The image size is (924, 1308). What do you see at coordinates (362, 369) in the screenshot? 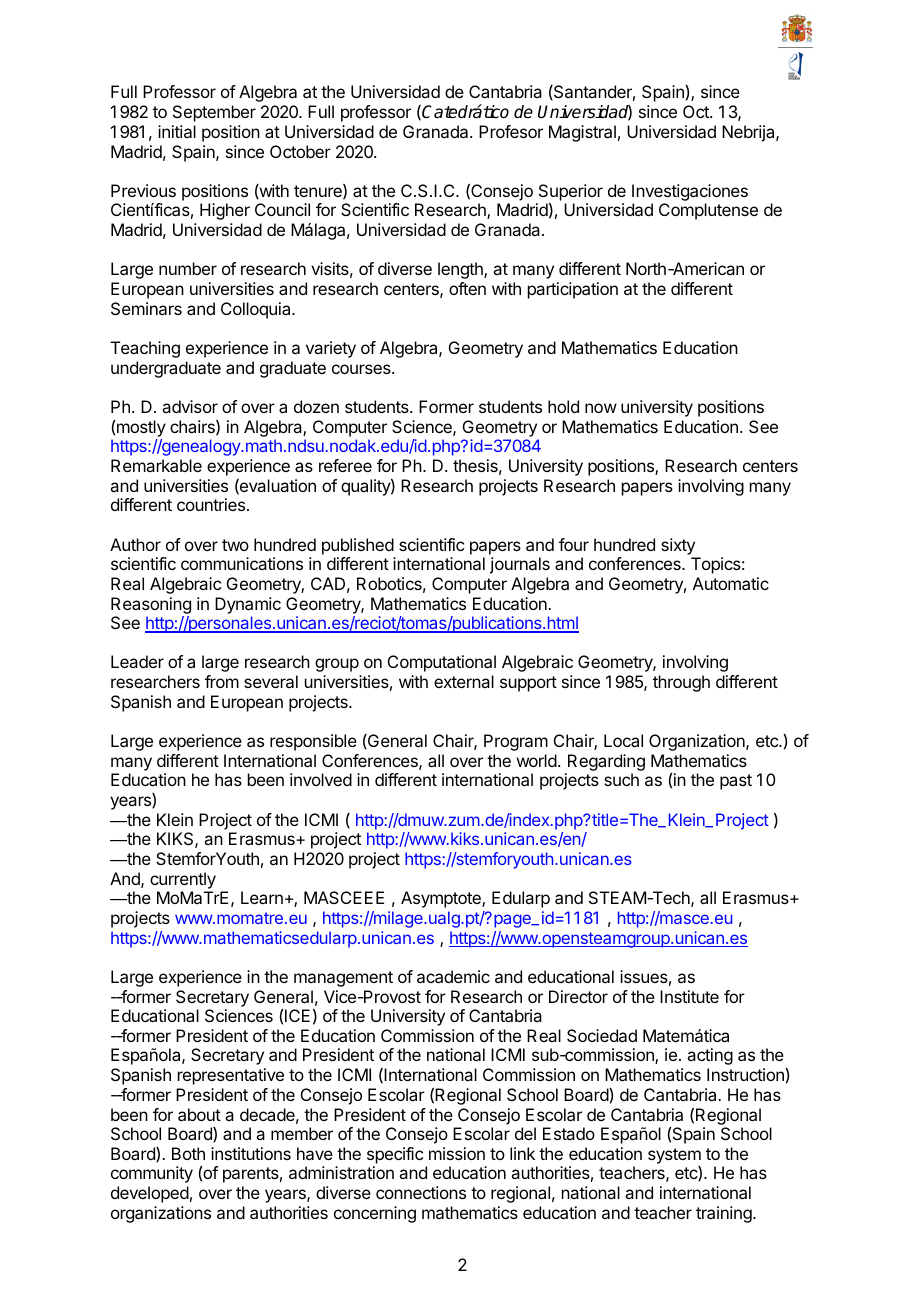
I see `courses` at bounding box center [362, 369].
